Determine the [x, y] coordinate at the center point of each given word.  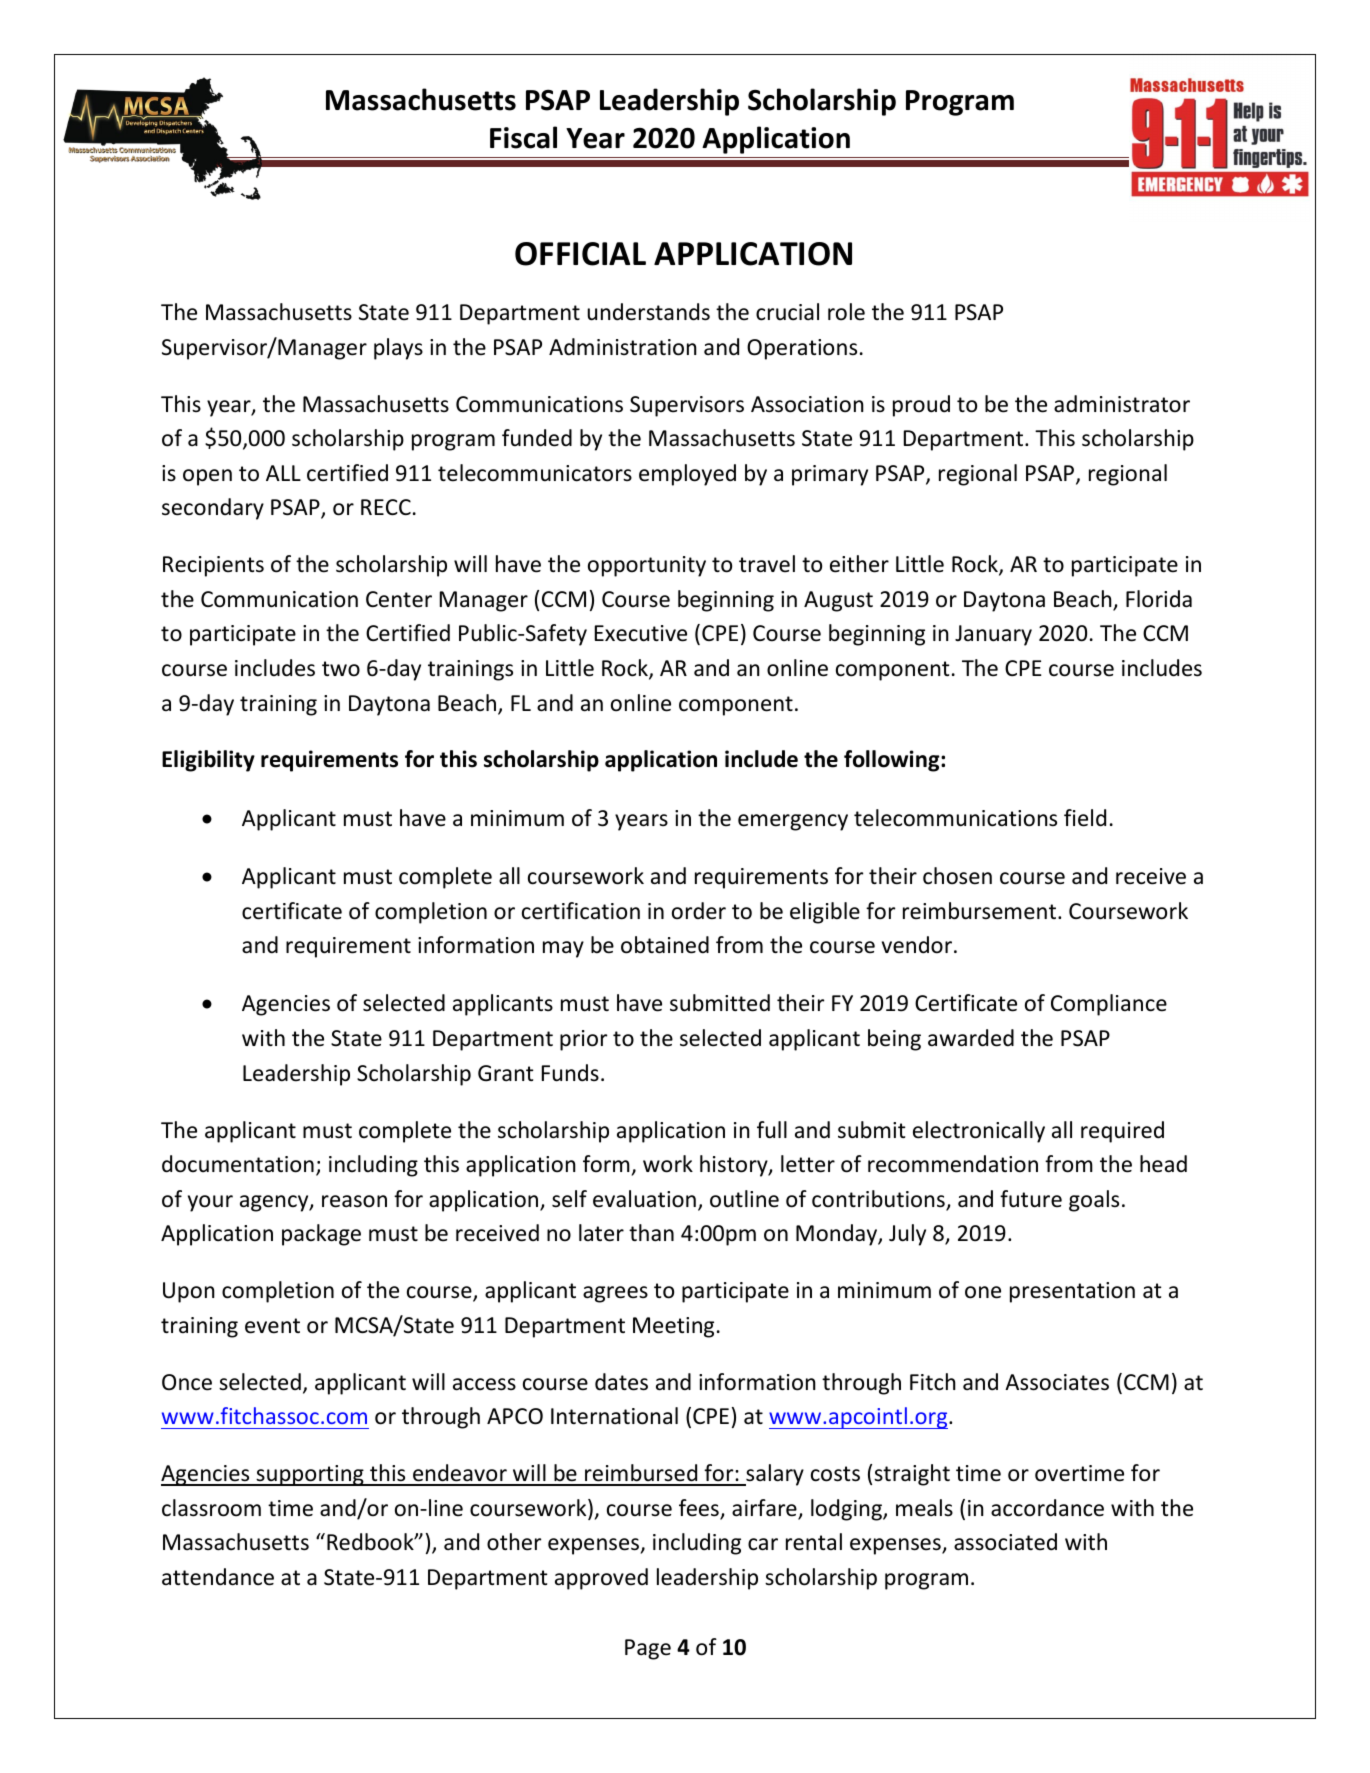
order [699, 911]
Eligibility [208, 761]
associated [1005, 1542]
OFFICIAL [580, 254]
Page [648, 1649]
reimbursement [981, 911]
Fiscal [523, 137]
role [846, 312]
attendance [218, 1577]
